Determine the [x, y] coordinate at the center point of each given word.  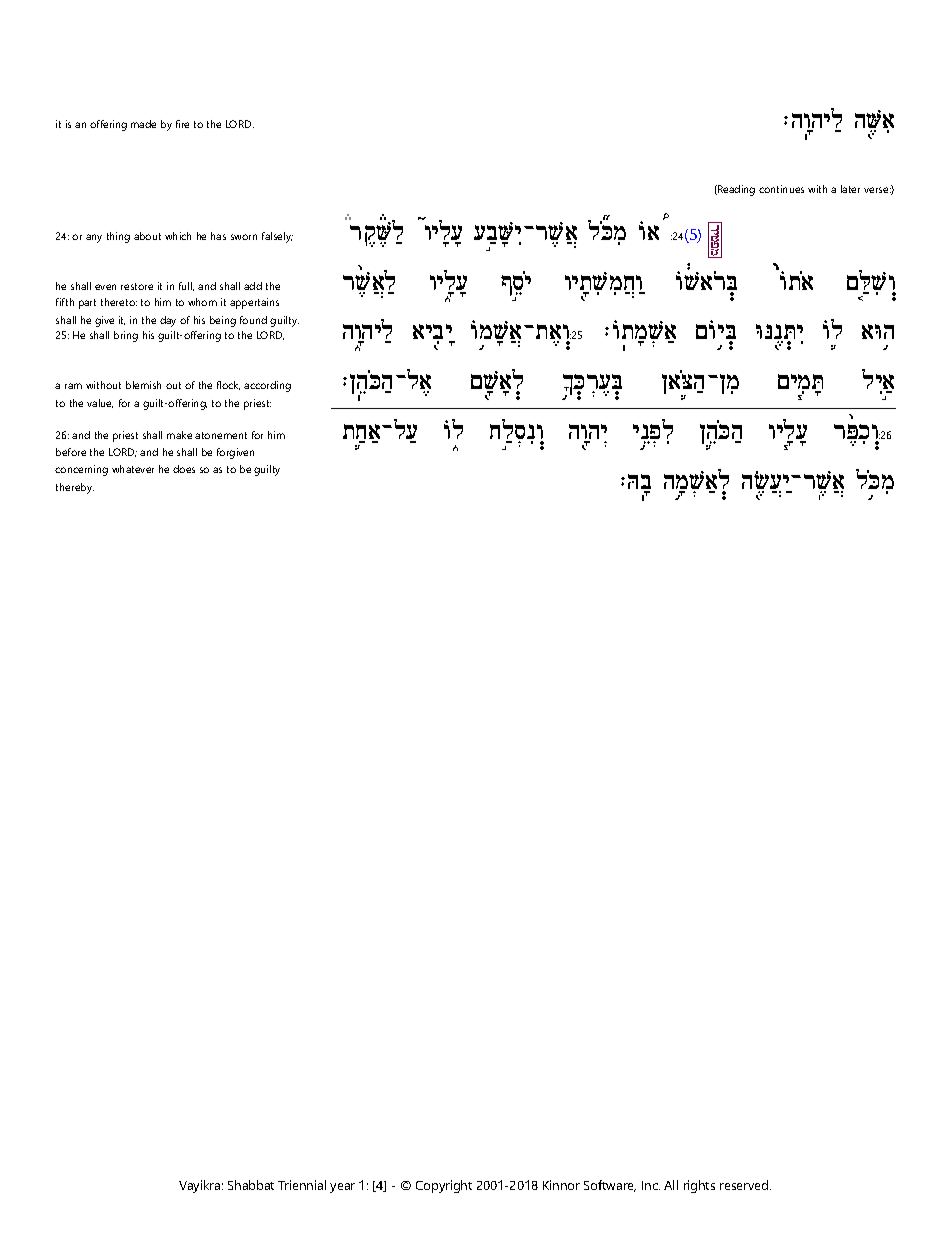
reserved [744, 1185]
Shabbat [251, 1185]
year [342, 1188]
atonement [221, 435]
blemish [143, 385]
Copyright [444, 1186]
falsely [277, 237]
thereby [75, 488]
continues [781, 189]
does [184, 469]
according [267, 386]
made [143, 124]
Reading [735, 190]
